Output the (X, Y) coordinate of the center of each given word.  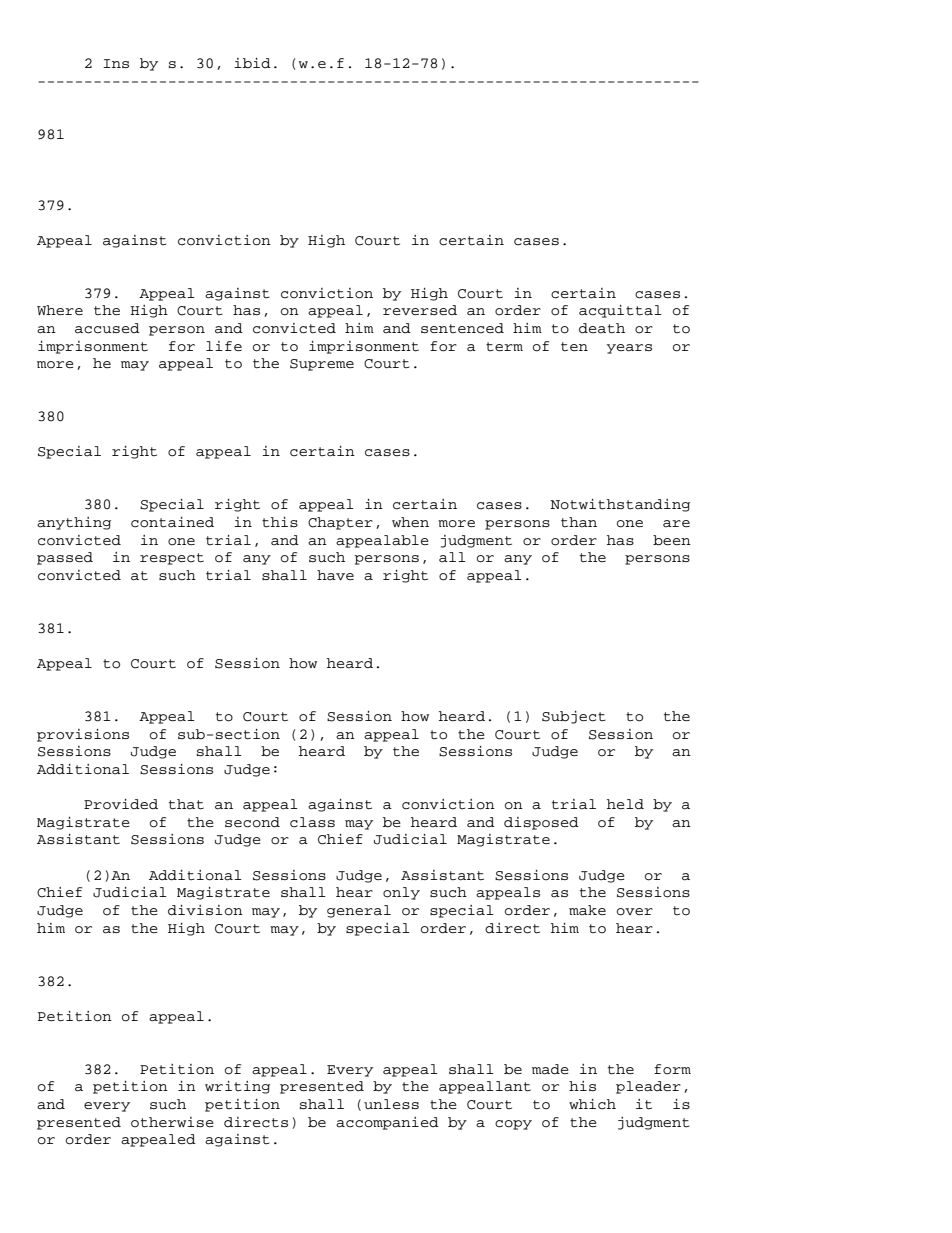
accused (107, 328)
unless (391, 1104)
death (602, 328)
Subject (574, 717)
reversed (420, 310)
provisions (83, 735)
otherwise (172, 1122)
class (312, 822)
